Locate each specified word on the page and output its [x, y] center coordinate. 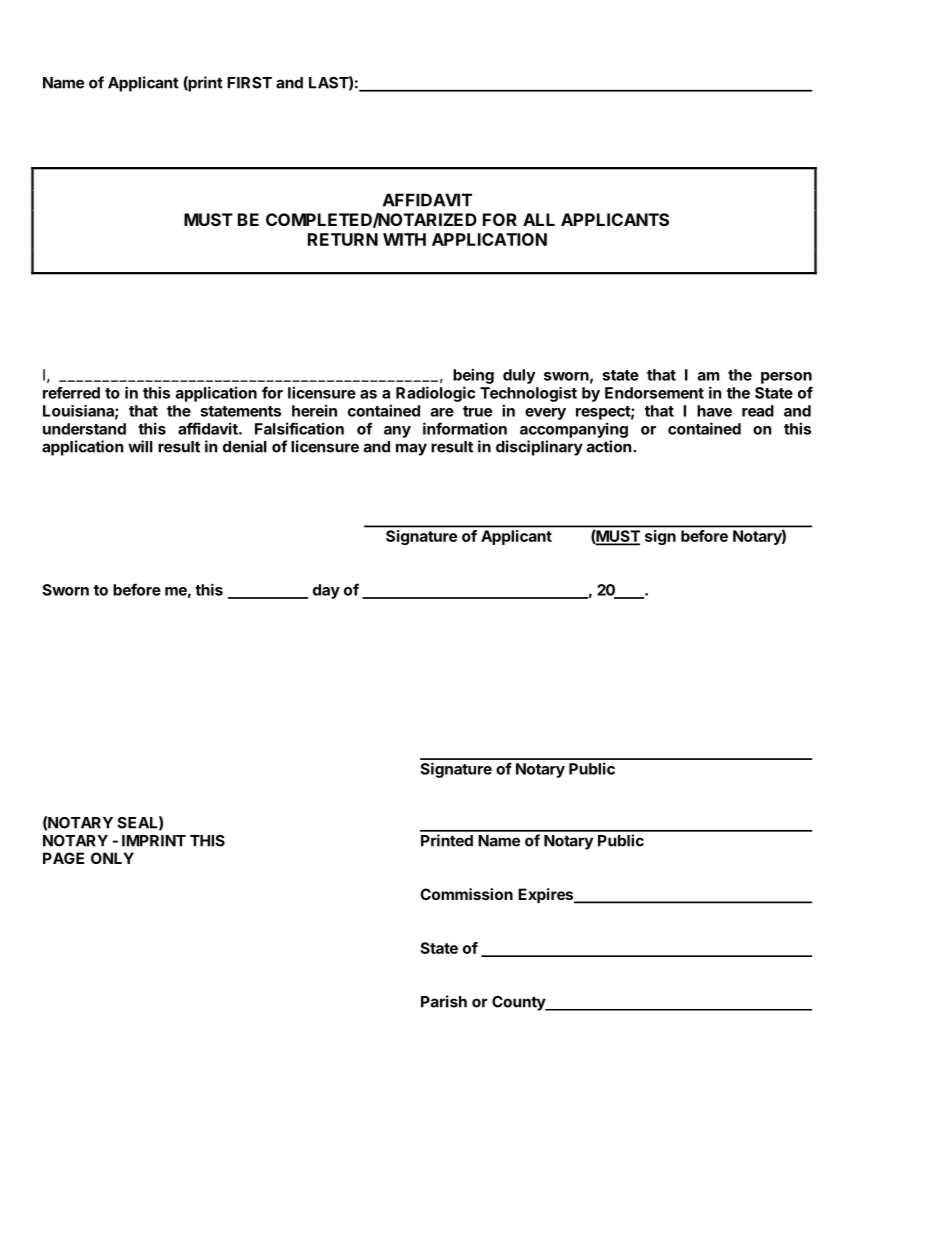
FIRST [249, 83]
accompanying [574, 430]
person [786, 378]
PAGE [63, 858]
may [411, 449]
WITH [404, 239]
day [326, 591]
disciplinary [539, 448]
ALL [539, 219]
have [714, 411]
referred [71, 393]
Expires [547, 896]
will [140, 446]
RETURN [343, 239]
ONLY [112, 858]
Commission [466, 894]
